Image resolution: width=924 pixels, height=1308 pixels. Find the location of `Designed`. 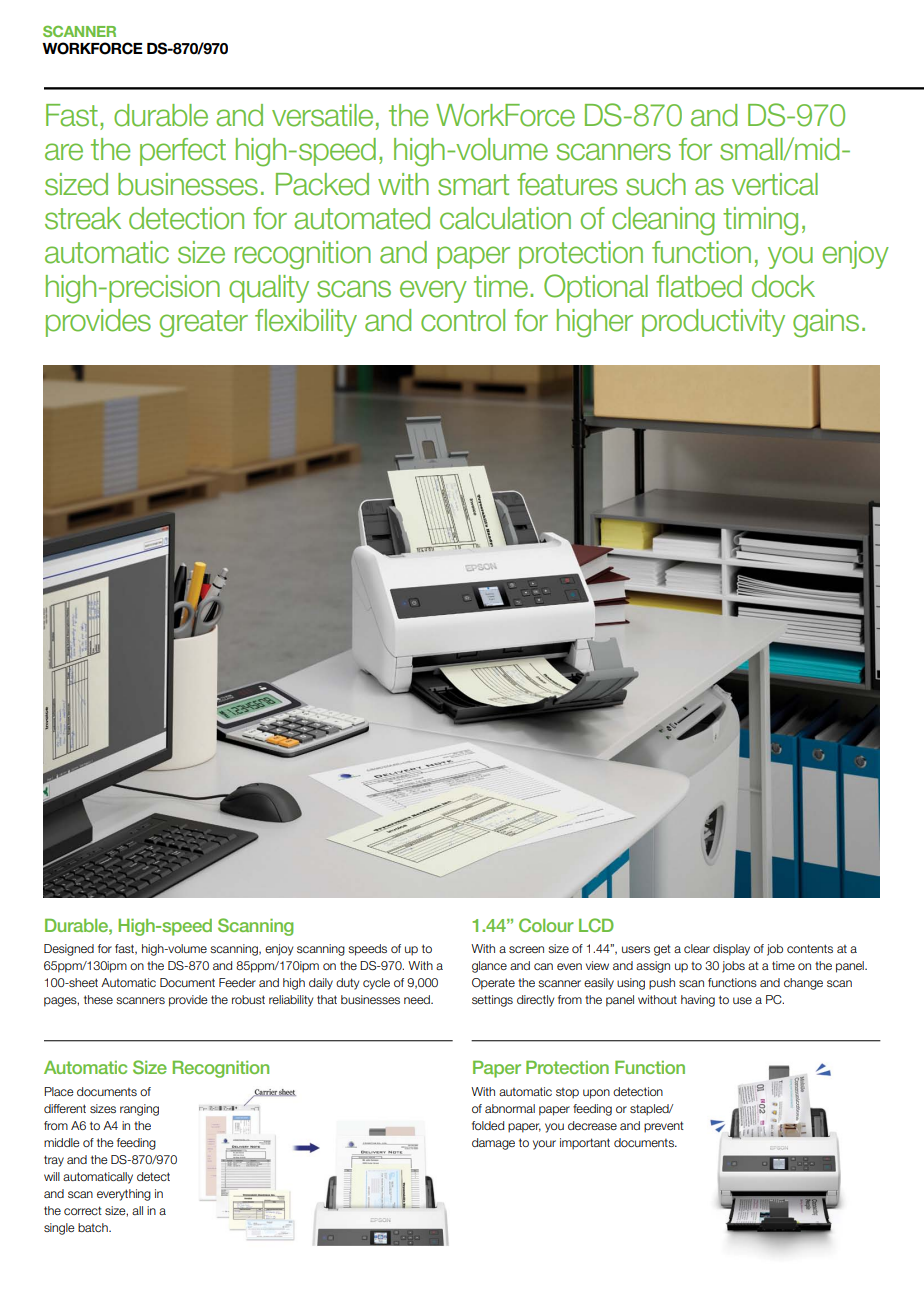

Designed is located at coordinates (69, 950).
